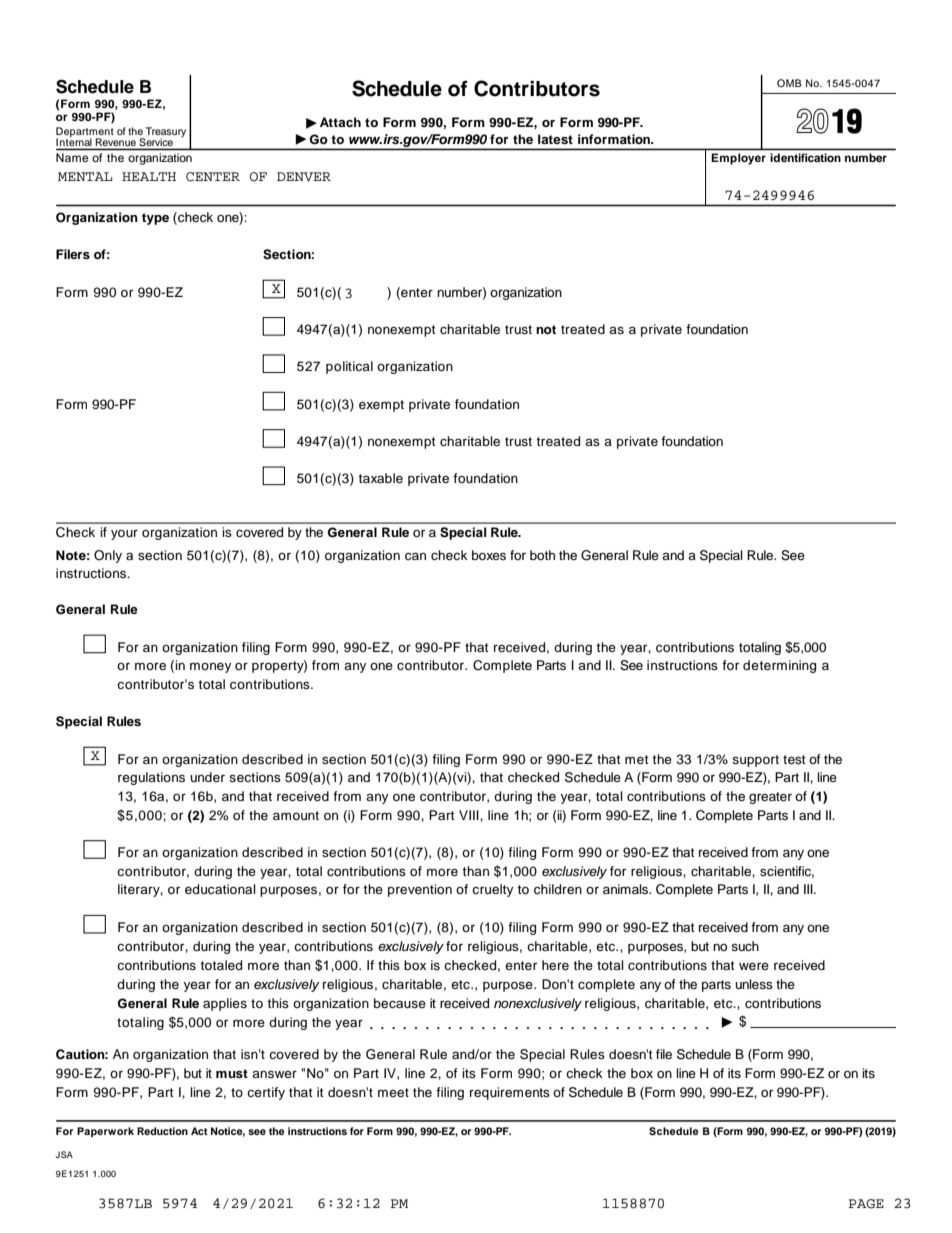 The width and height of the screenshot is (952, 1233). Describe the element at coordinates (124, 534) in the screenshot. I see `your` at that location.
